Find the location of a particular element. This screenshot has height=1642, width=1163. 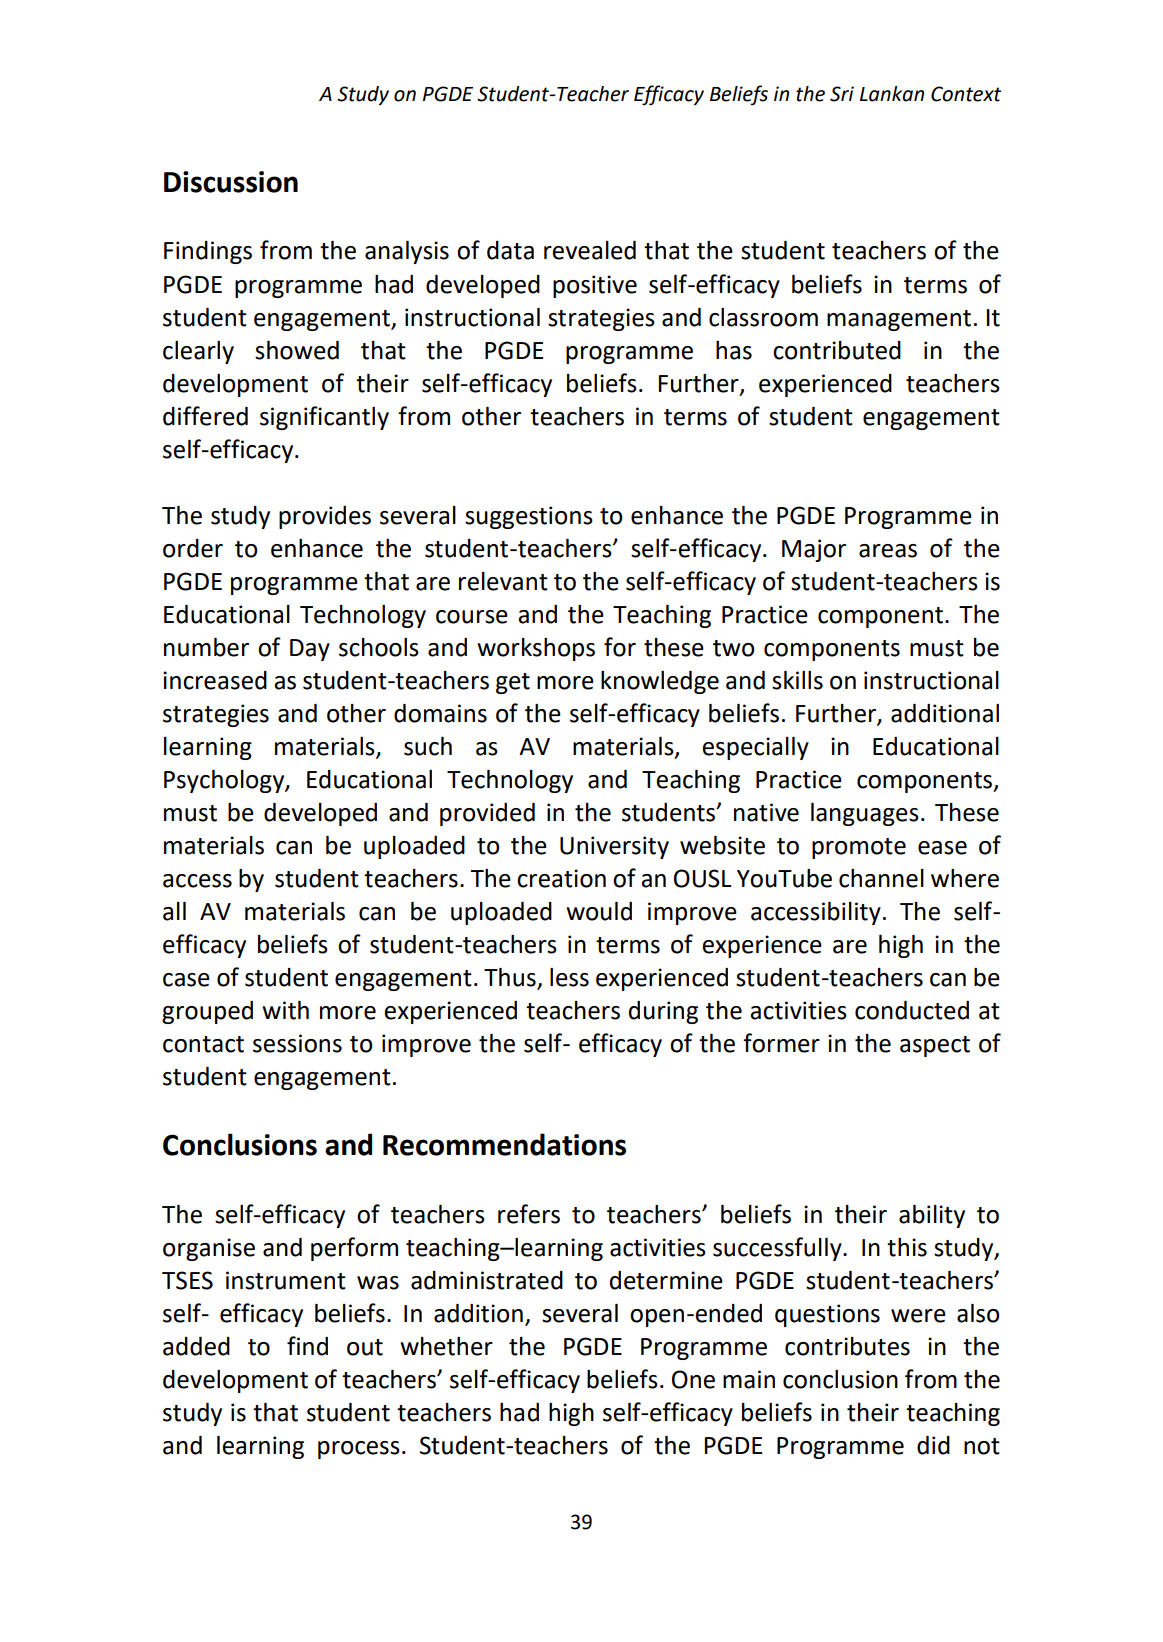

Discussion is located at coordinates (231, 182).
